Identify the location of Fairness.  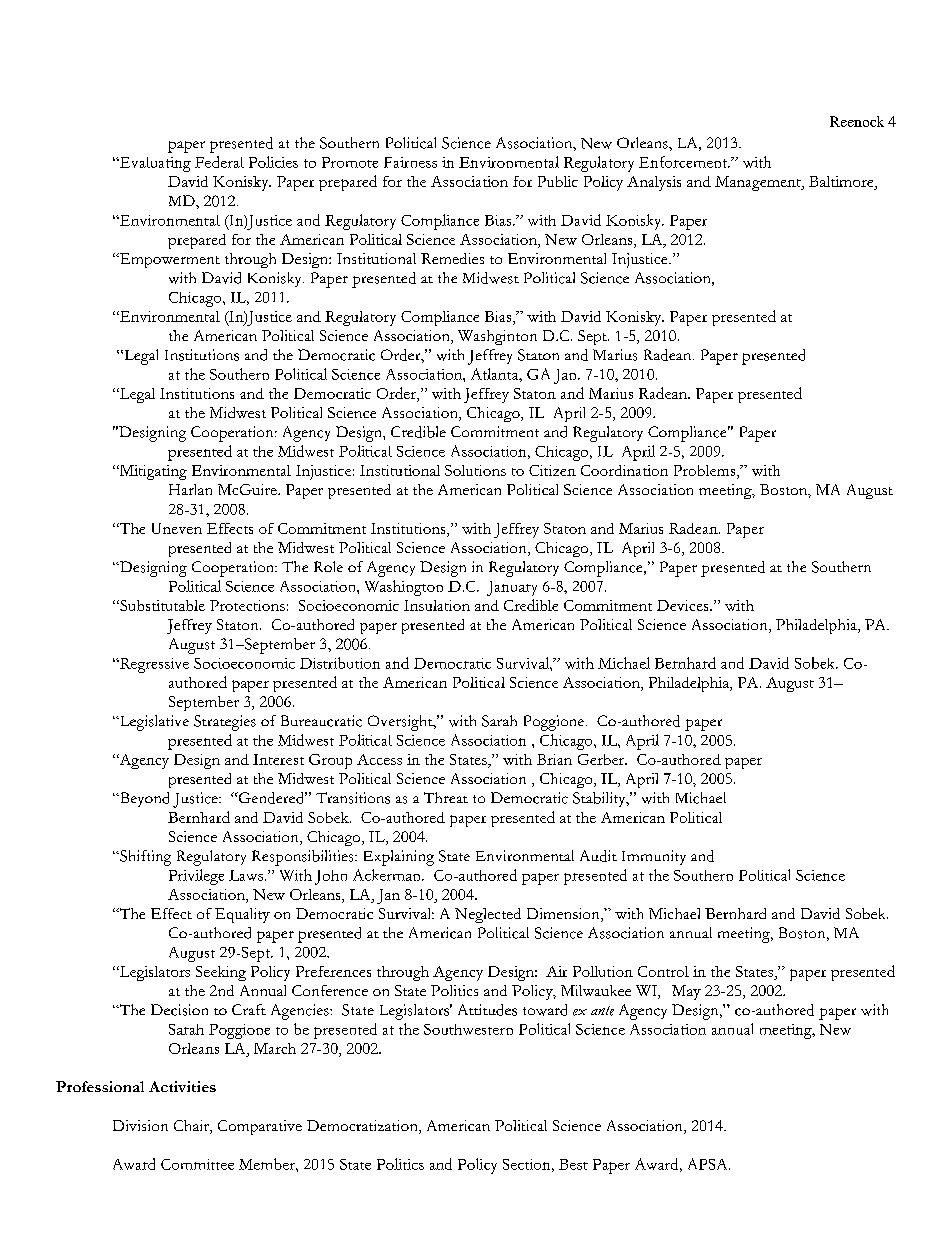
(410, 162).
